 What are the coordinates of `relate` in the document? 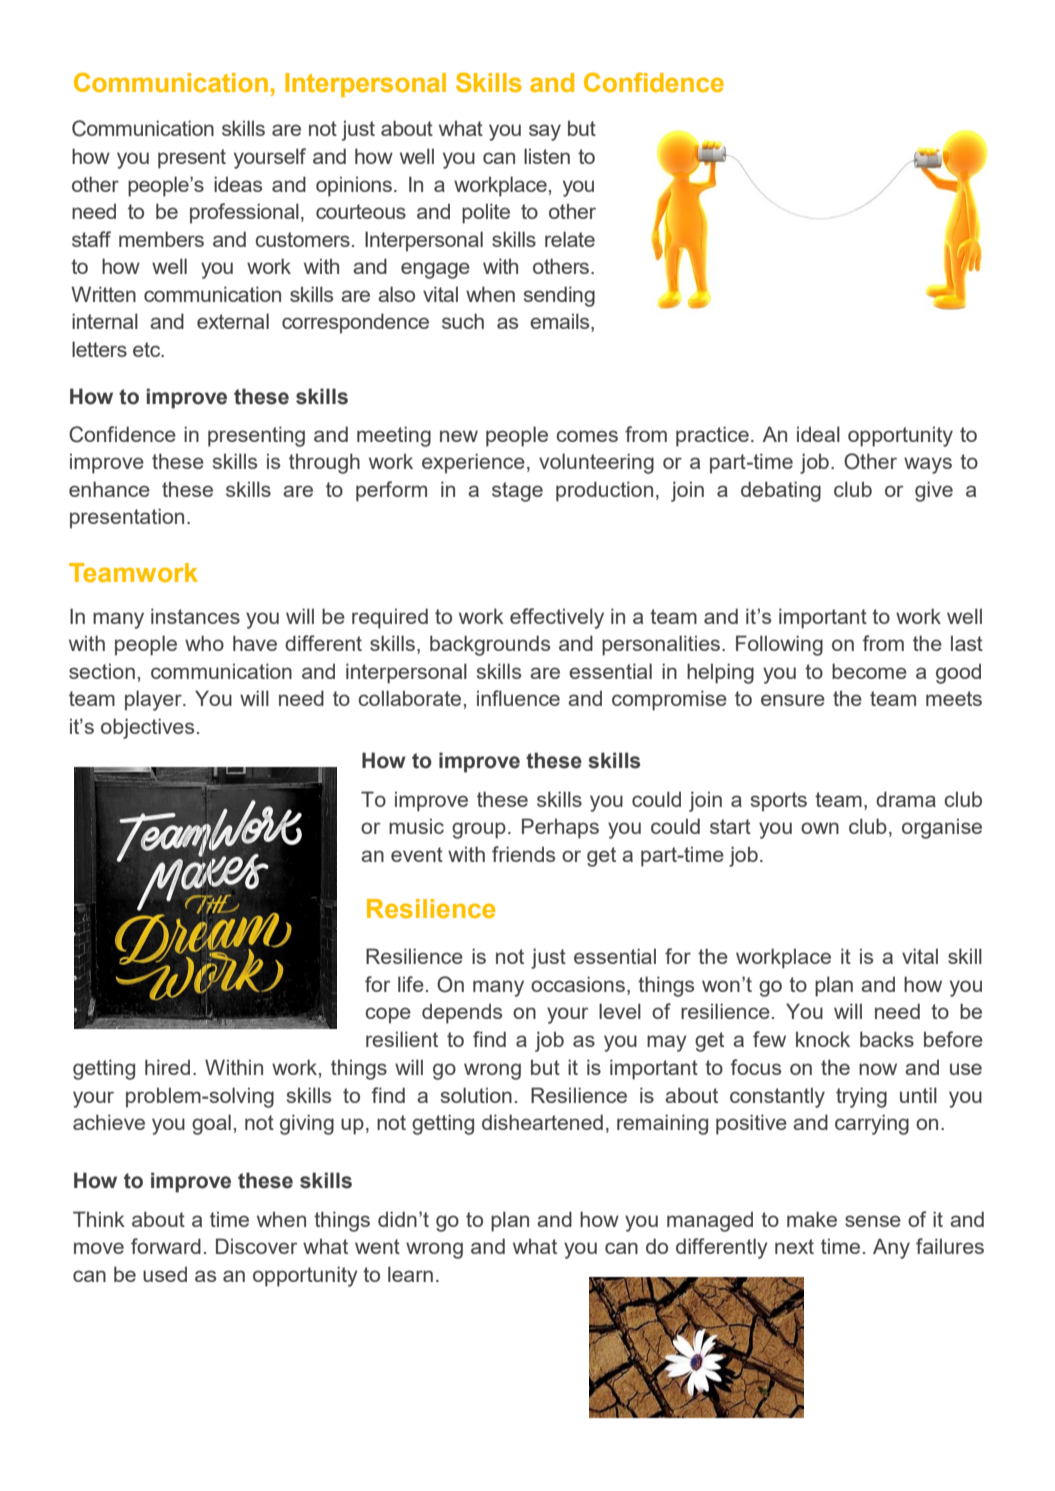 It's located at (570, 239).
